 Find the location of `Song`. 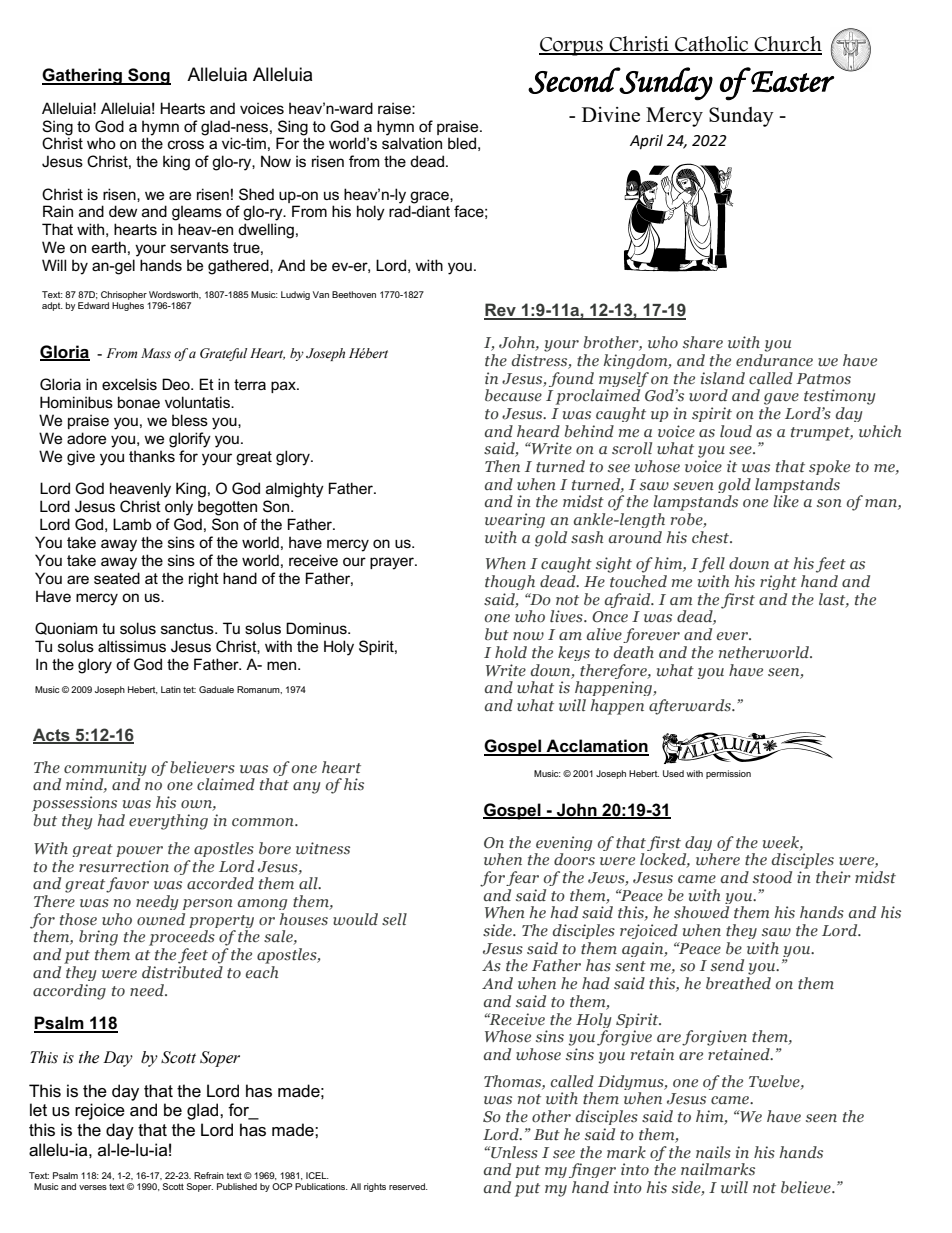

Song is located at coordinates (148, 76).
